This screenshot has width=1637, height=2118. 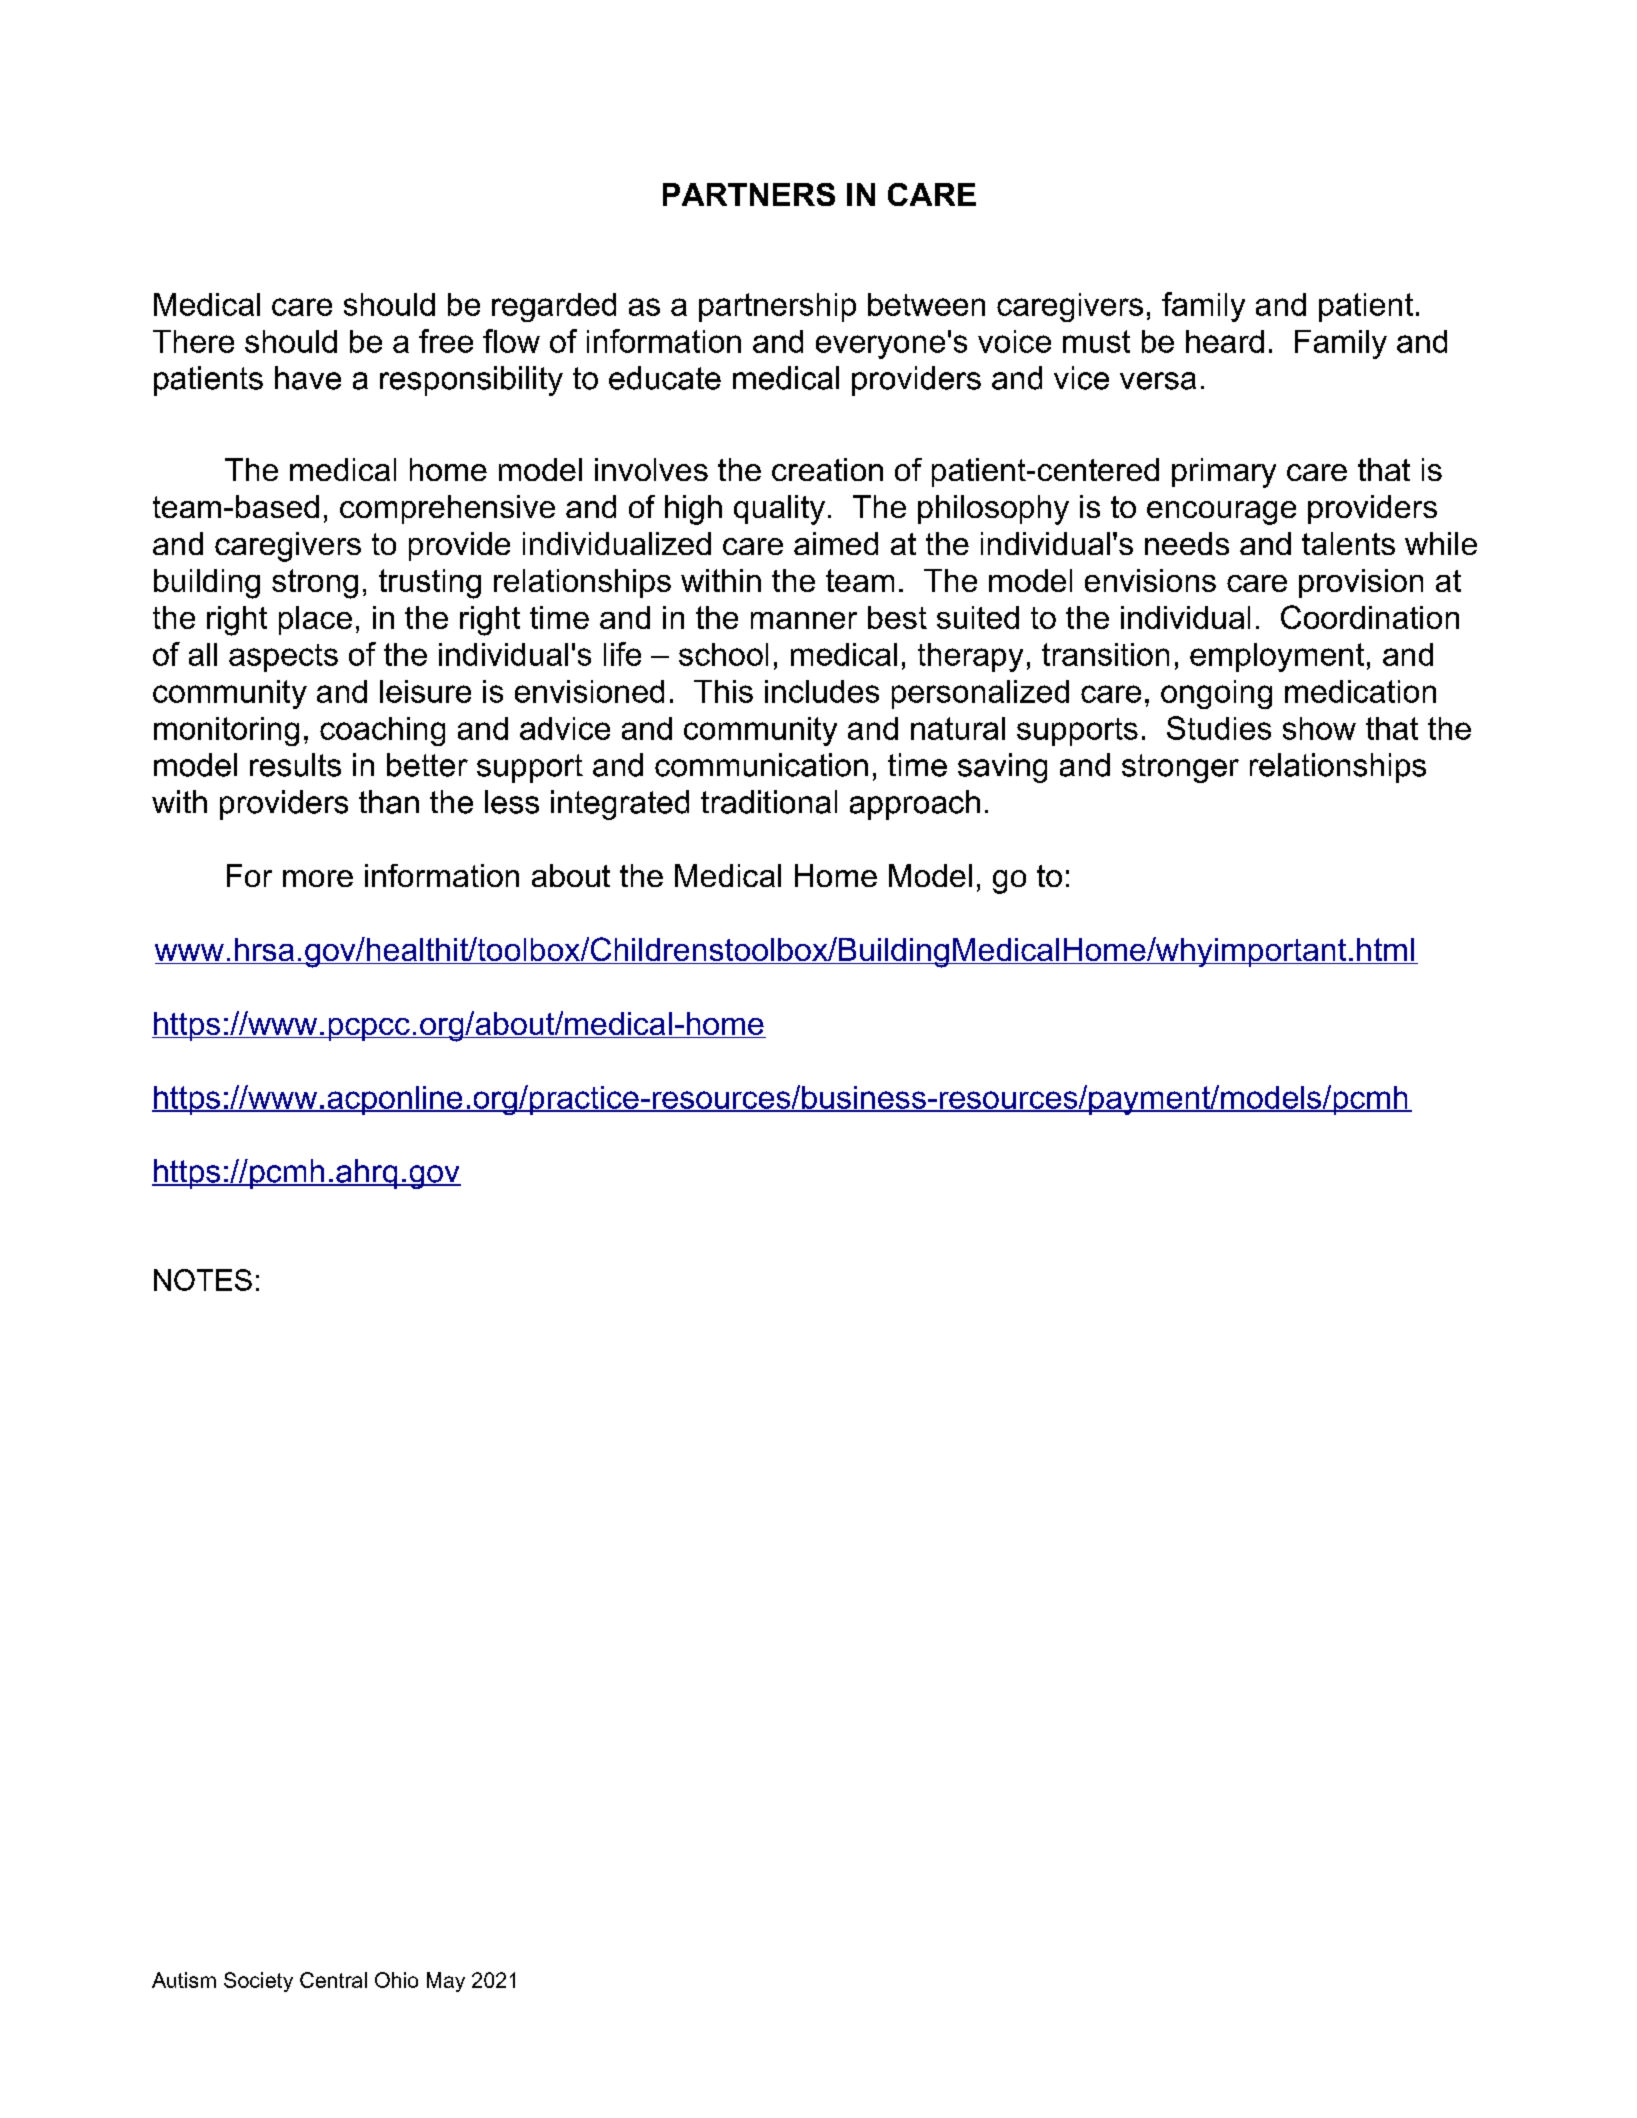 What do you see at coordinates (1225, 341) in the screenshot?
I see `heard` at bounding box center [1225, 341].
